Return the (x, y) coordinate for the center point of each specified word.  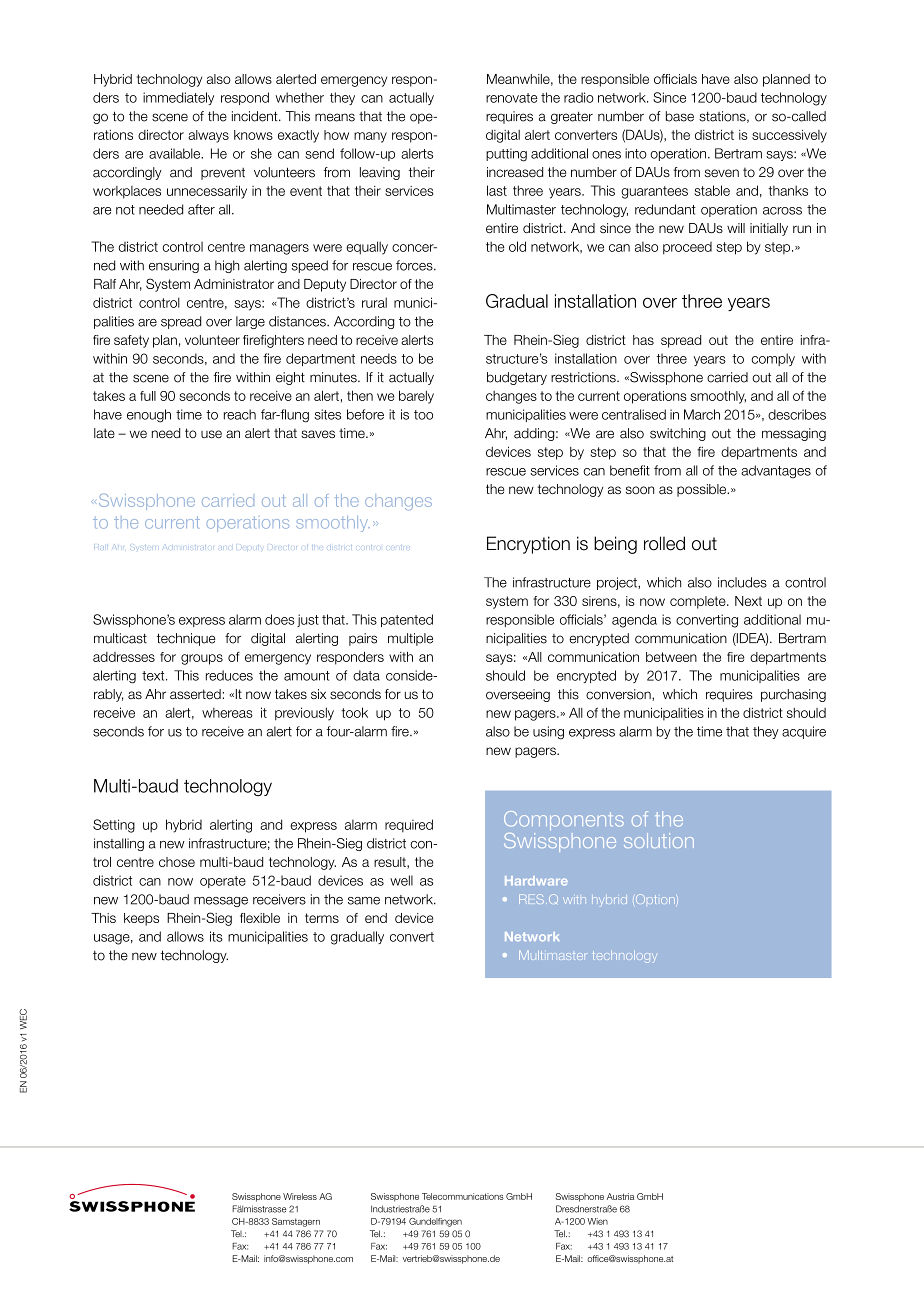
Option (654, 899)
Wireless (300, 1196)
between (671, 657)
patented (407, 620)
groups (202, 659)
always (208, 136)
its (216, 936)
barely (416, 397)
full (148, 396)
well (401, 880)
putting (506, 155)
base (680, 116)
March (702, 414)
